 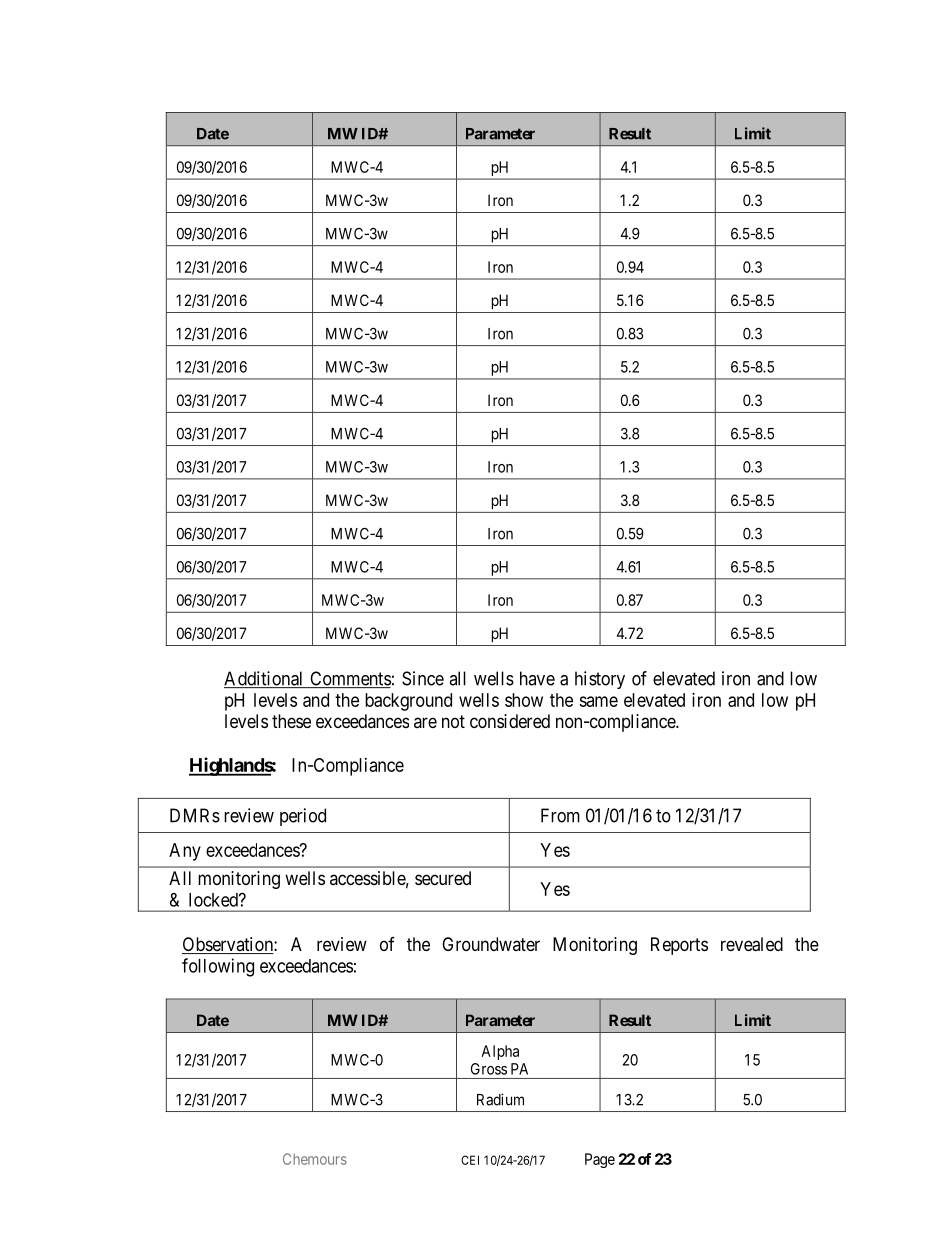 What do you see at coordinates (500, 1099) in the screenshot?
I see `Radium` at bounding box center [500, 1099].
